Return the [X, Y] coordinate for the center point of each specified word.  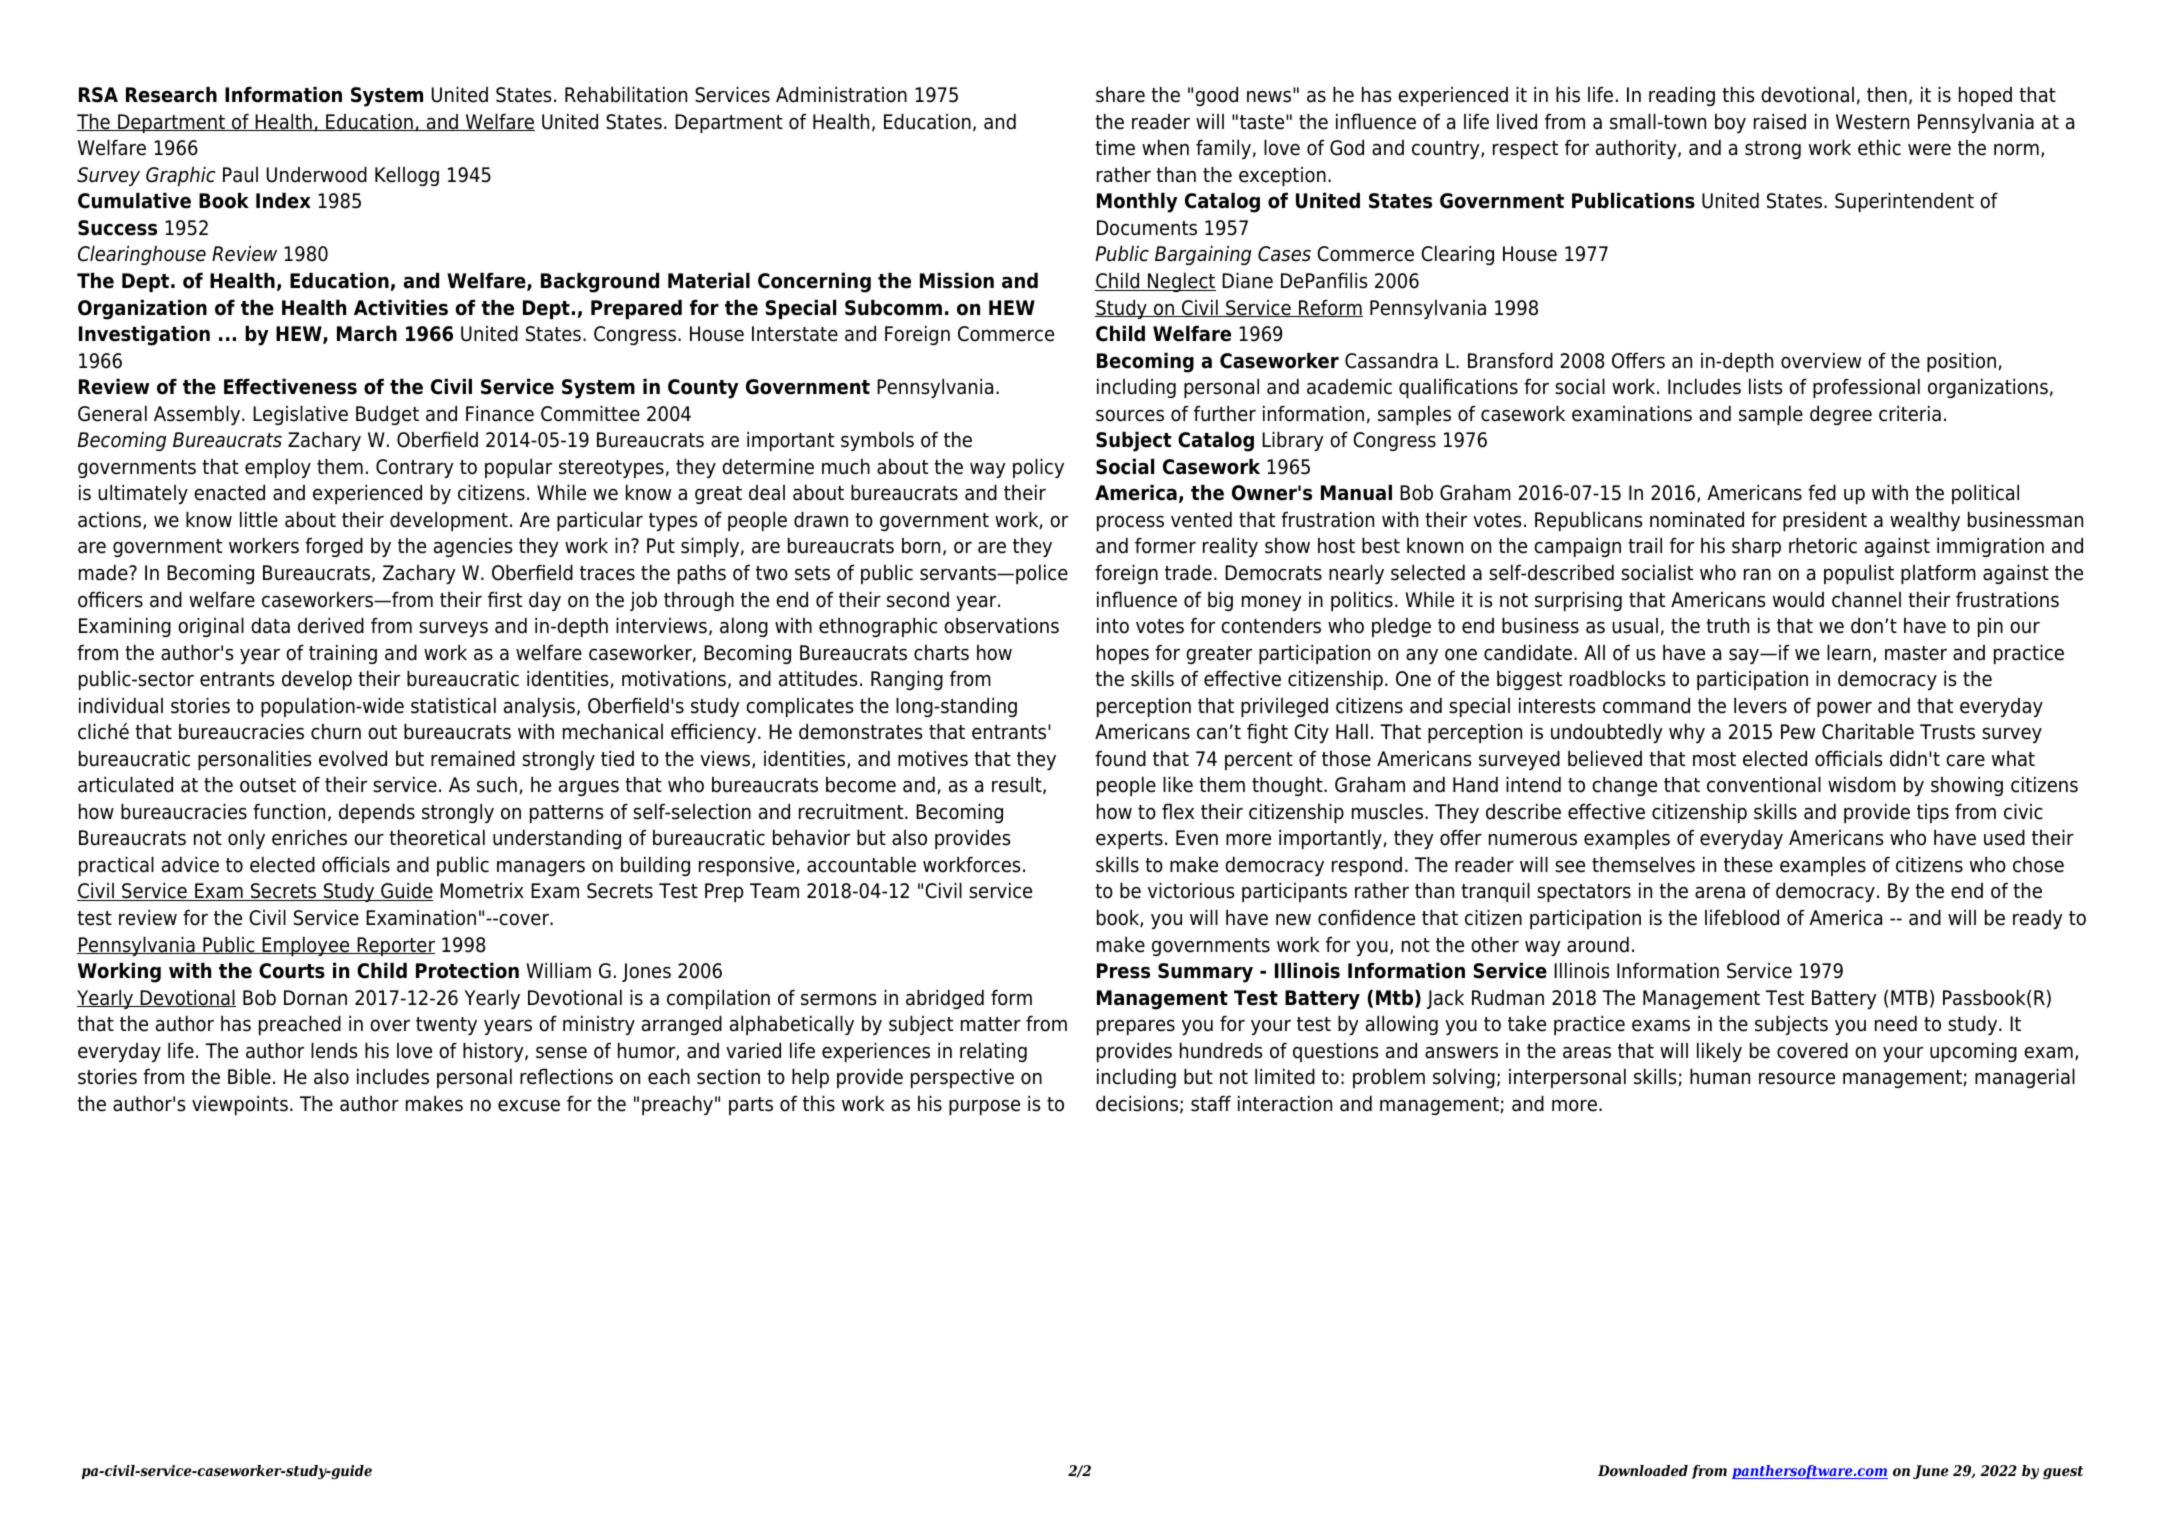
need [1896, 1023]
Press [1123, 971]
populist [1859, 574]
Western [1872, 122]
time [1115, 147]
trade [1188, 573]
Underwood [317, 174]
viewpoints [240, 1105]
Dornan [315, 998]
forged [334, 547]
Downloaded [1643, 1471]
